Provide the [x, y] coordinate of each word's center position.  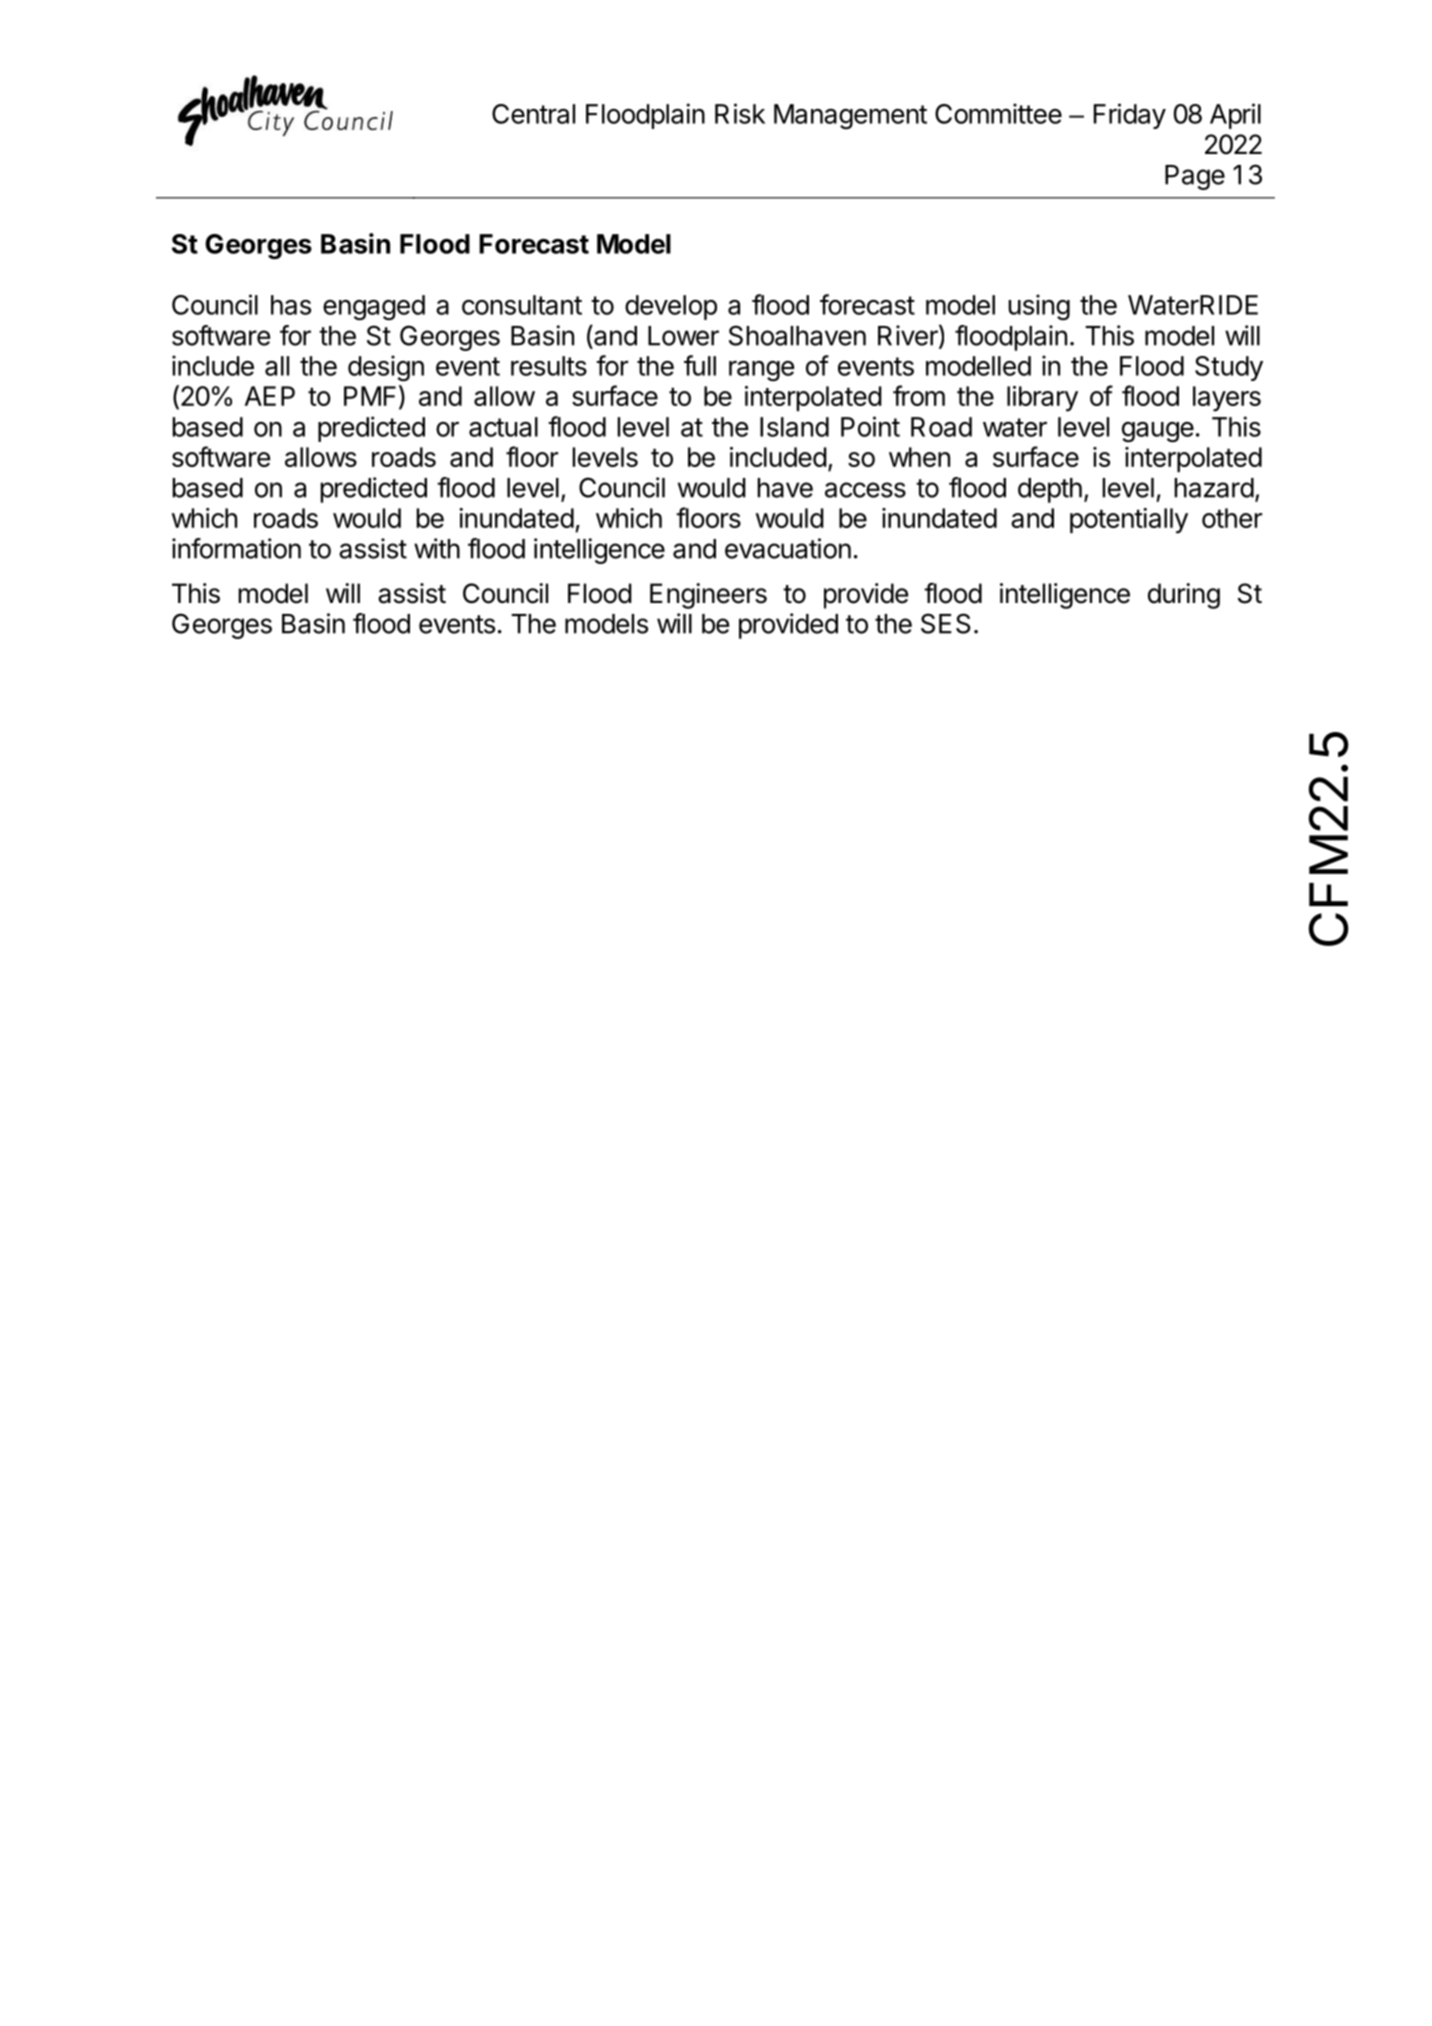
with [437, 548]
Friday [1130, 116]
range [761, 371]
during [1184, 596]
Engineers [708, 596]
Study [1229, 368]
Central [533, 114]
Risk [740, 113]
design [386, 368]
